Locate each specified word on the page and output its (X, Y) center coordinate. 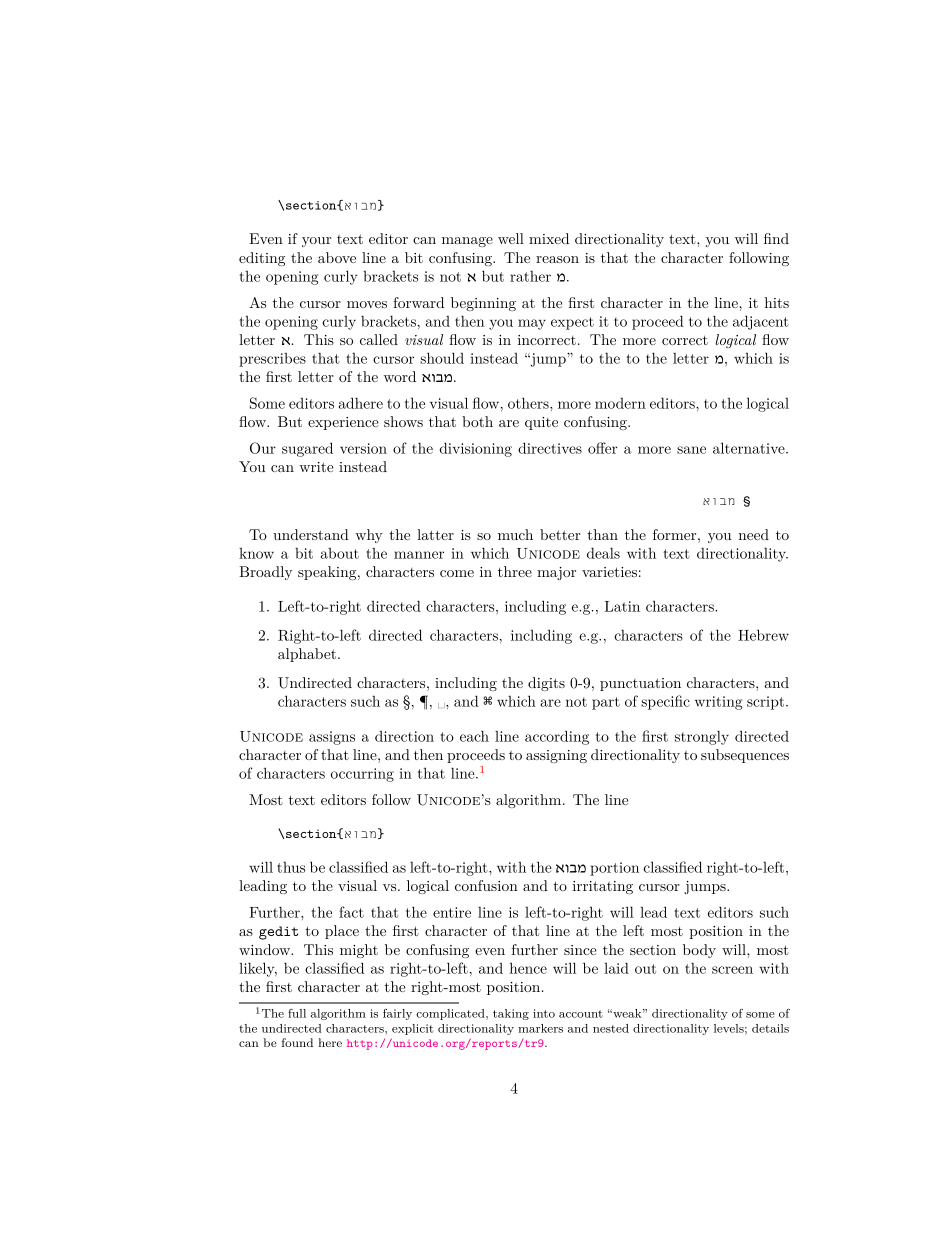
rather (530, 276)
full (297, 1013)
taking (511, 1014)
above (337, 257)
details (770, 1028)
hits (776, 302)
